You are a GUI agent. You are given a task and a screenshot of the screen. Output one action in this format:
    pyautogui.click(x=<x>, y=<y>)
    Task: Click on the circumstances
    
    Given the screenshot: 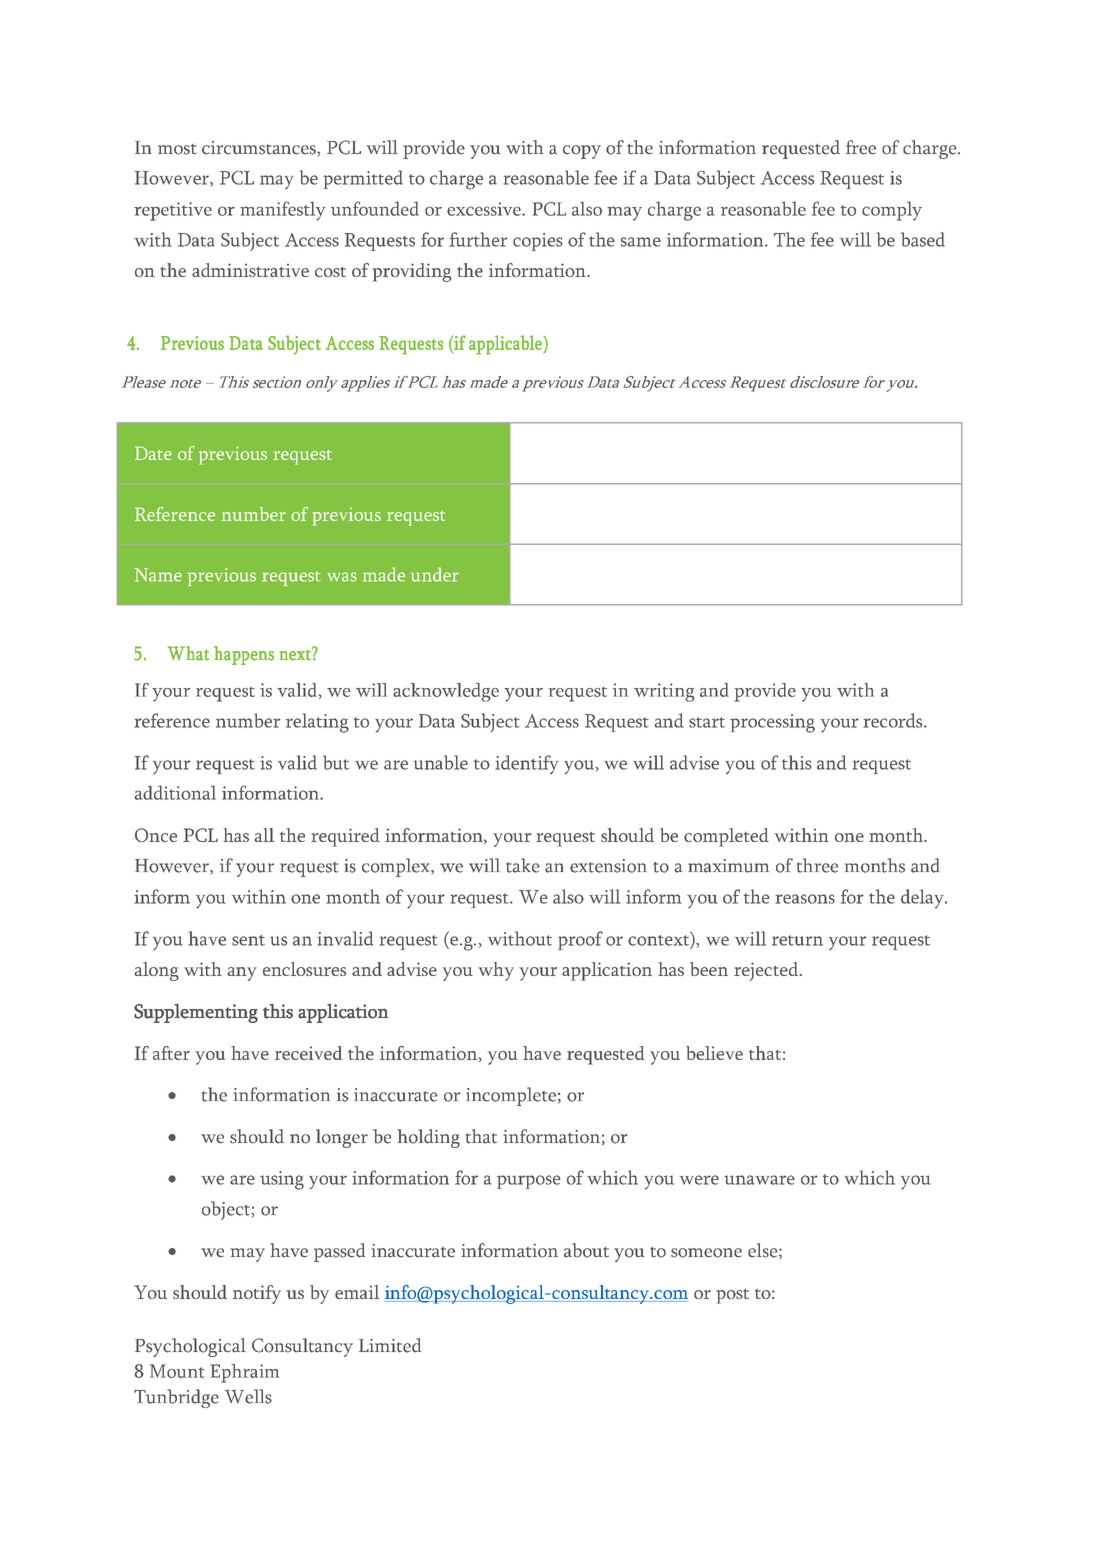 What is the action you would take?
    pyautogui.click(x=260, y=148)
